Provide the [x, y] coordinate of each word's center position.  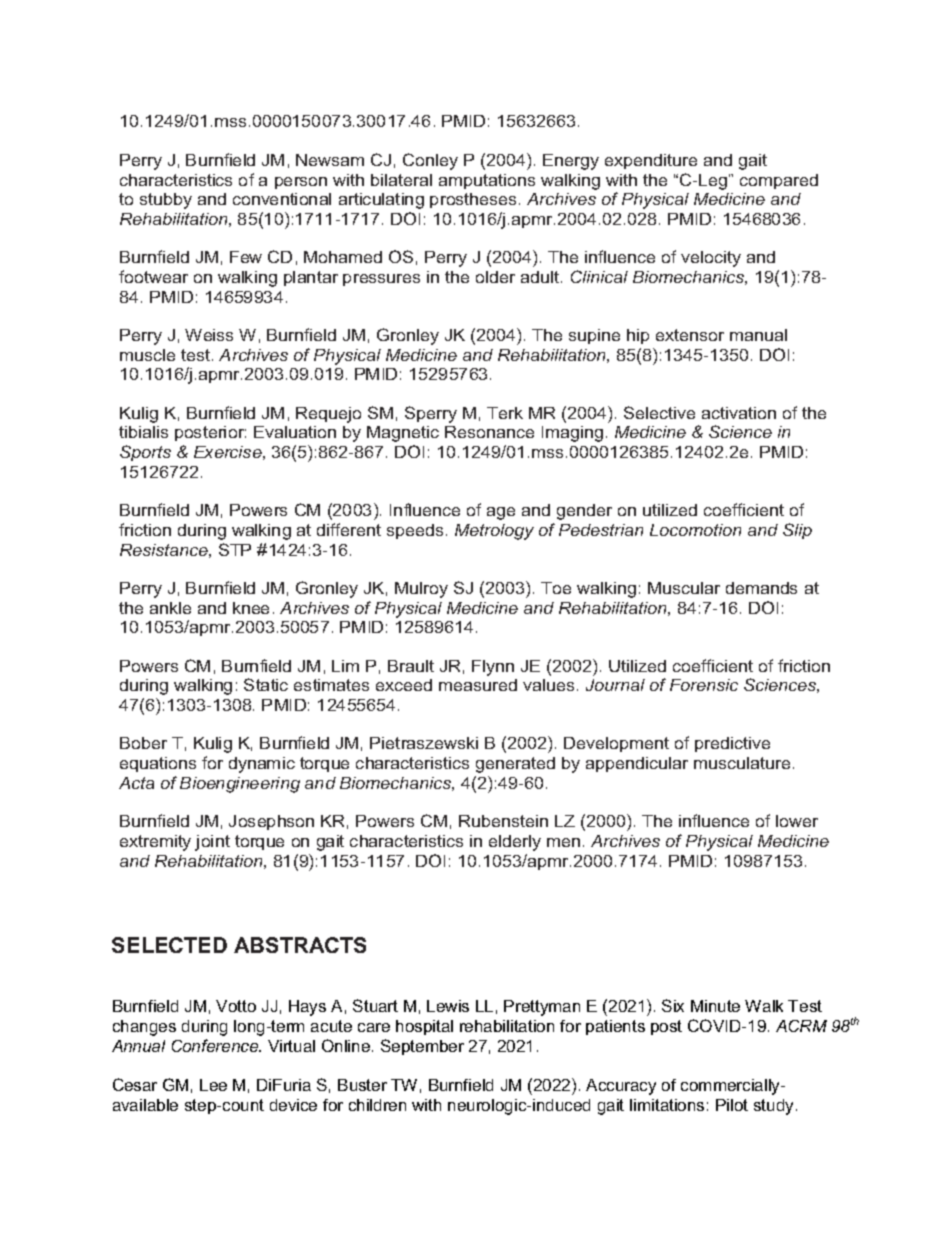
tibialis [143, 432]
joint [212, 843]
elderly [515, 843]
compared [779, 181]
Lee [213, 1085]
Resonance [489, 432]
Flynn [493, 668]
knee [251, 608]
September [422, 1047]
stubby [166, 201]
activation [739, 413]
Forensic [704, 685]
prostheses [475, 200]
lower [797, 821]
